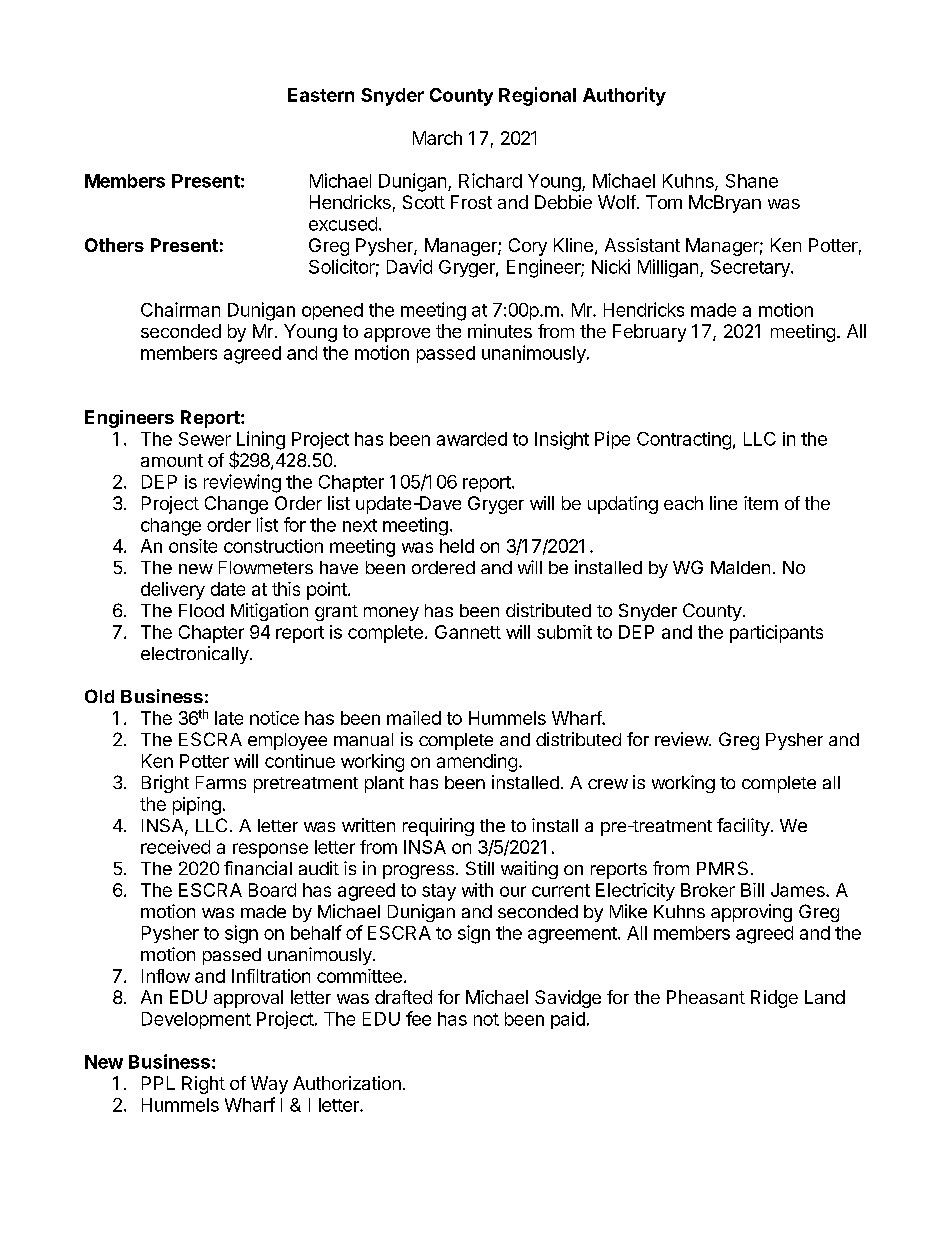  What do you see at coordinates (477, 763) in the image?
I see `amending` at bounding box center [477, 763].
